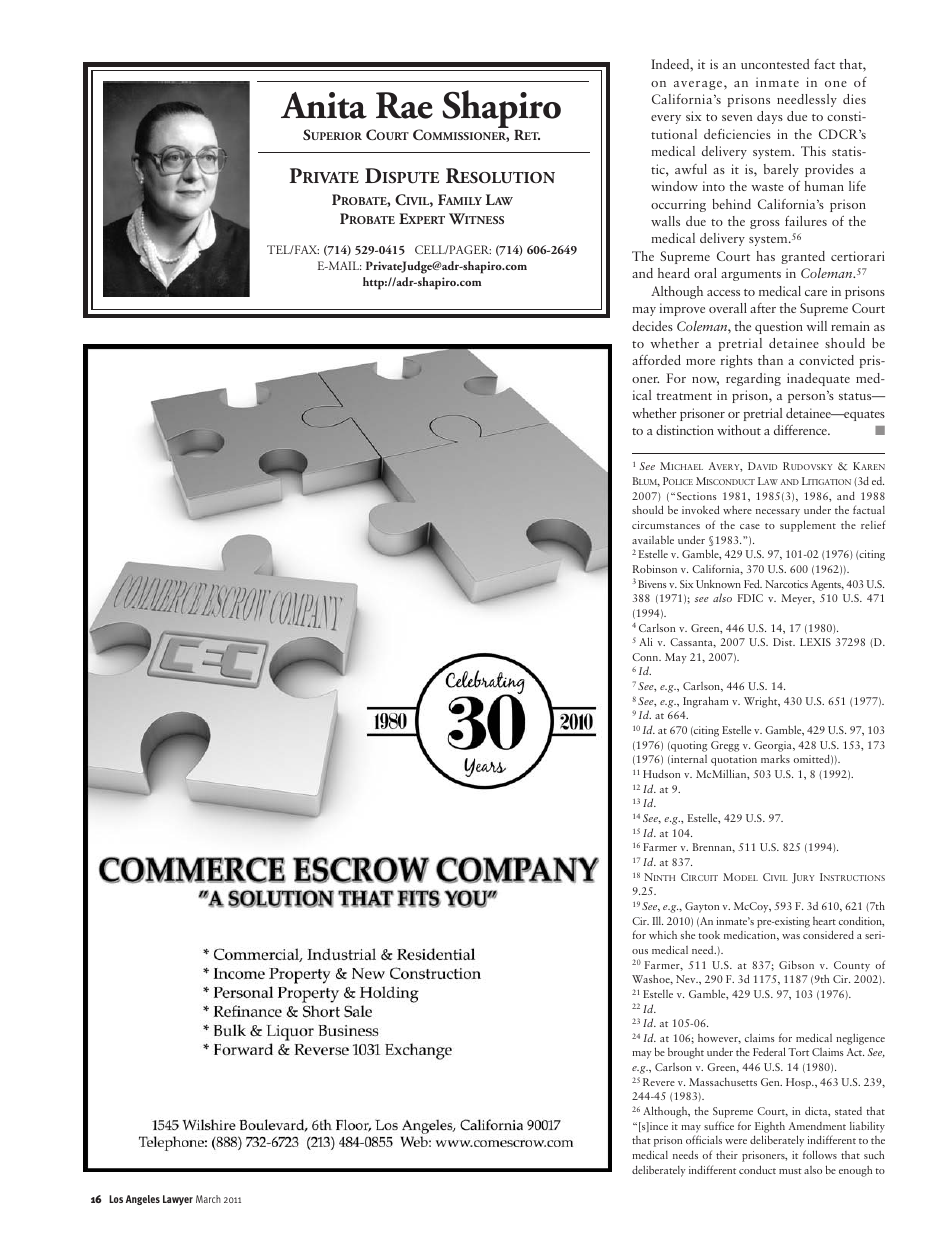 Image resolution: width=952 pixels, height=1239 pixels. Describe the element at coordinates (208, 1199) in the screenshot. I see `March` at that location.
